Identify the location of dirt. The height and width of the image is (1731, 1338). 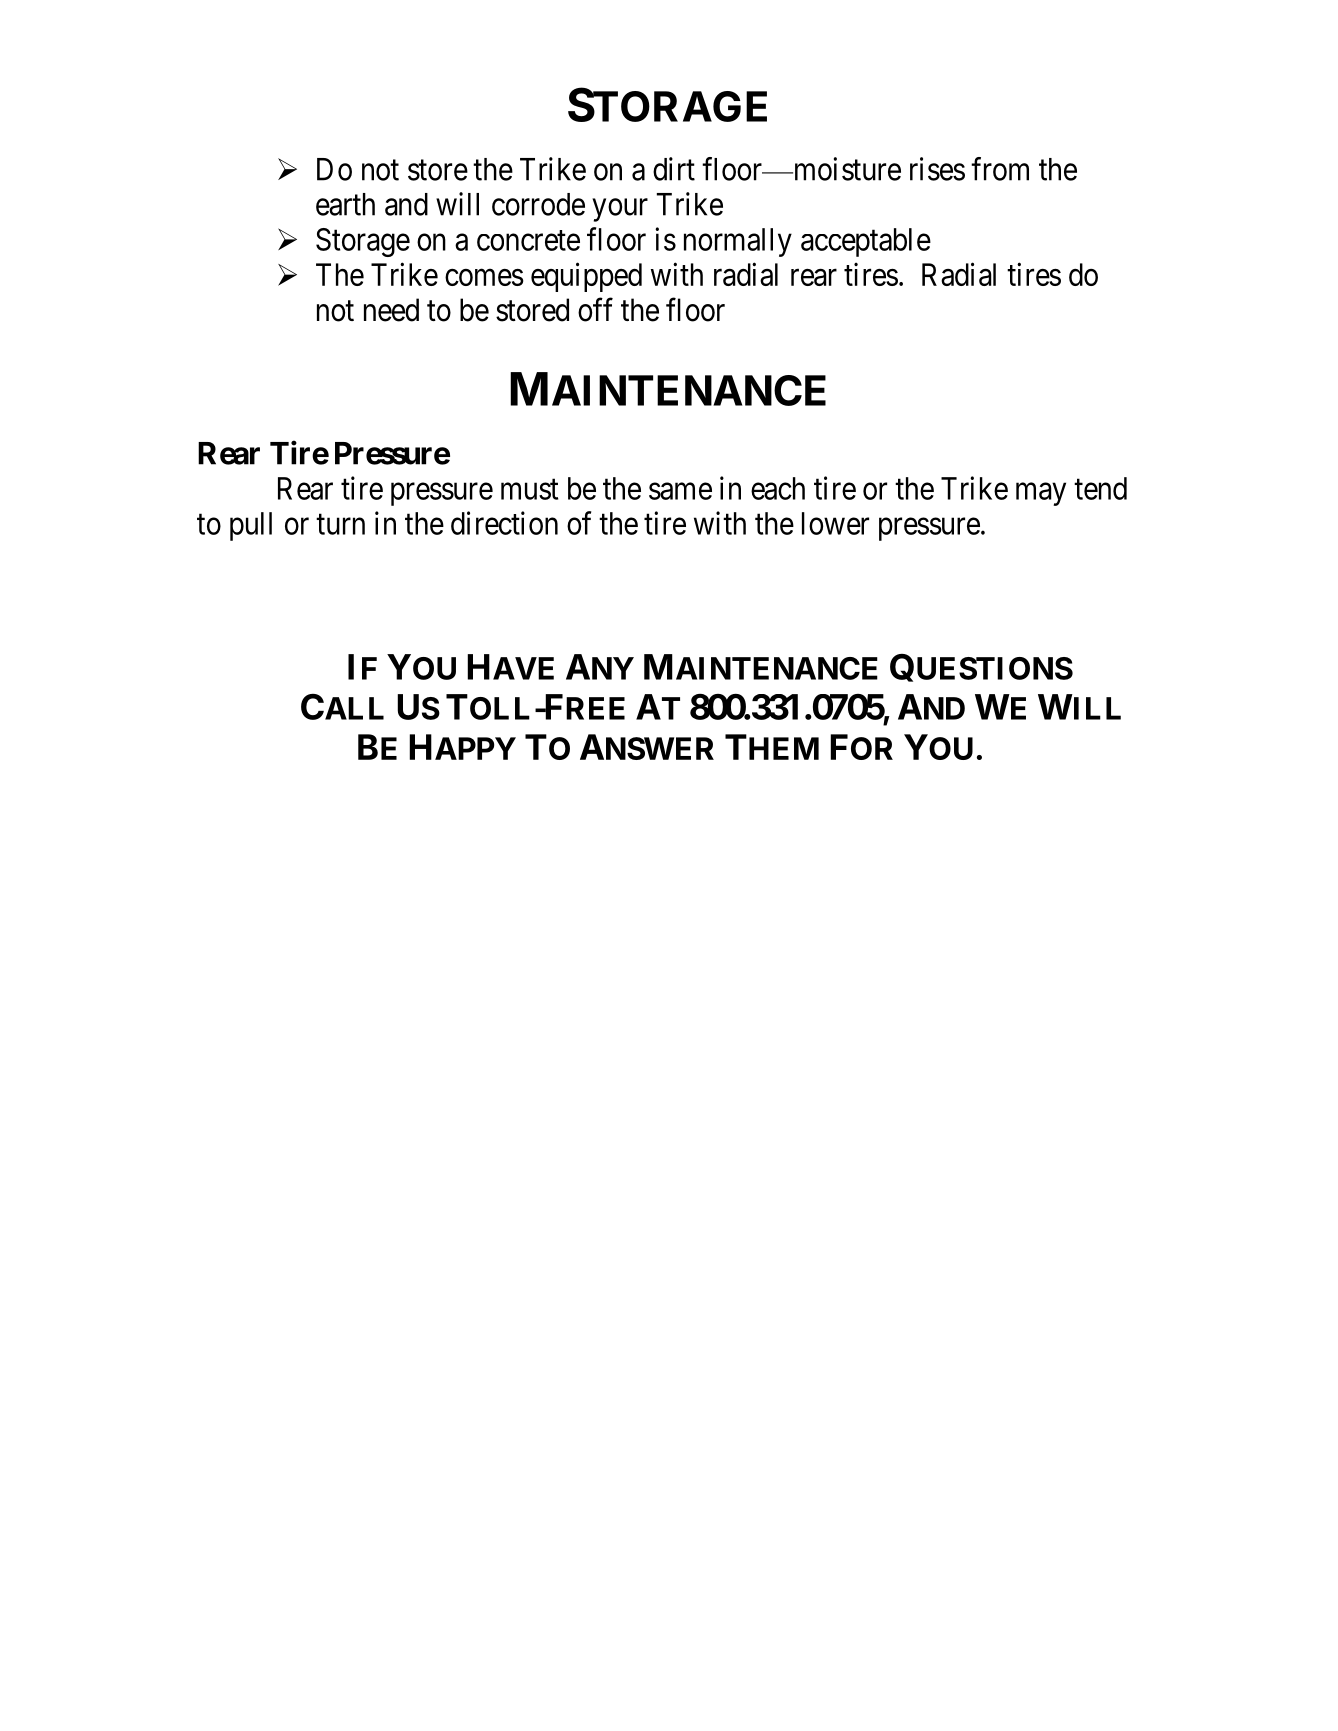
(674, 169).
